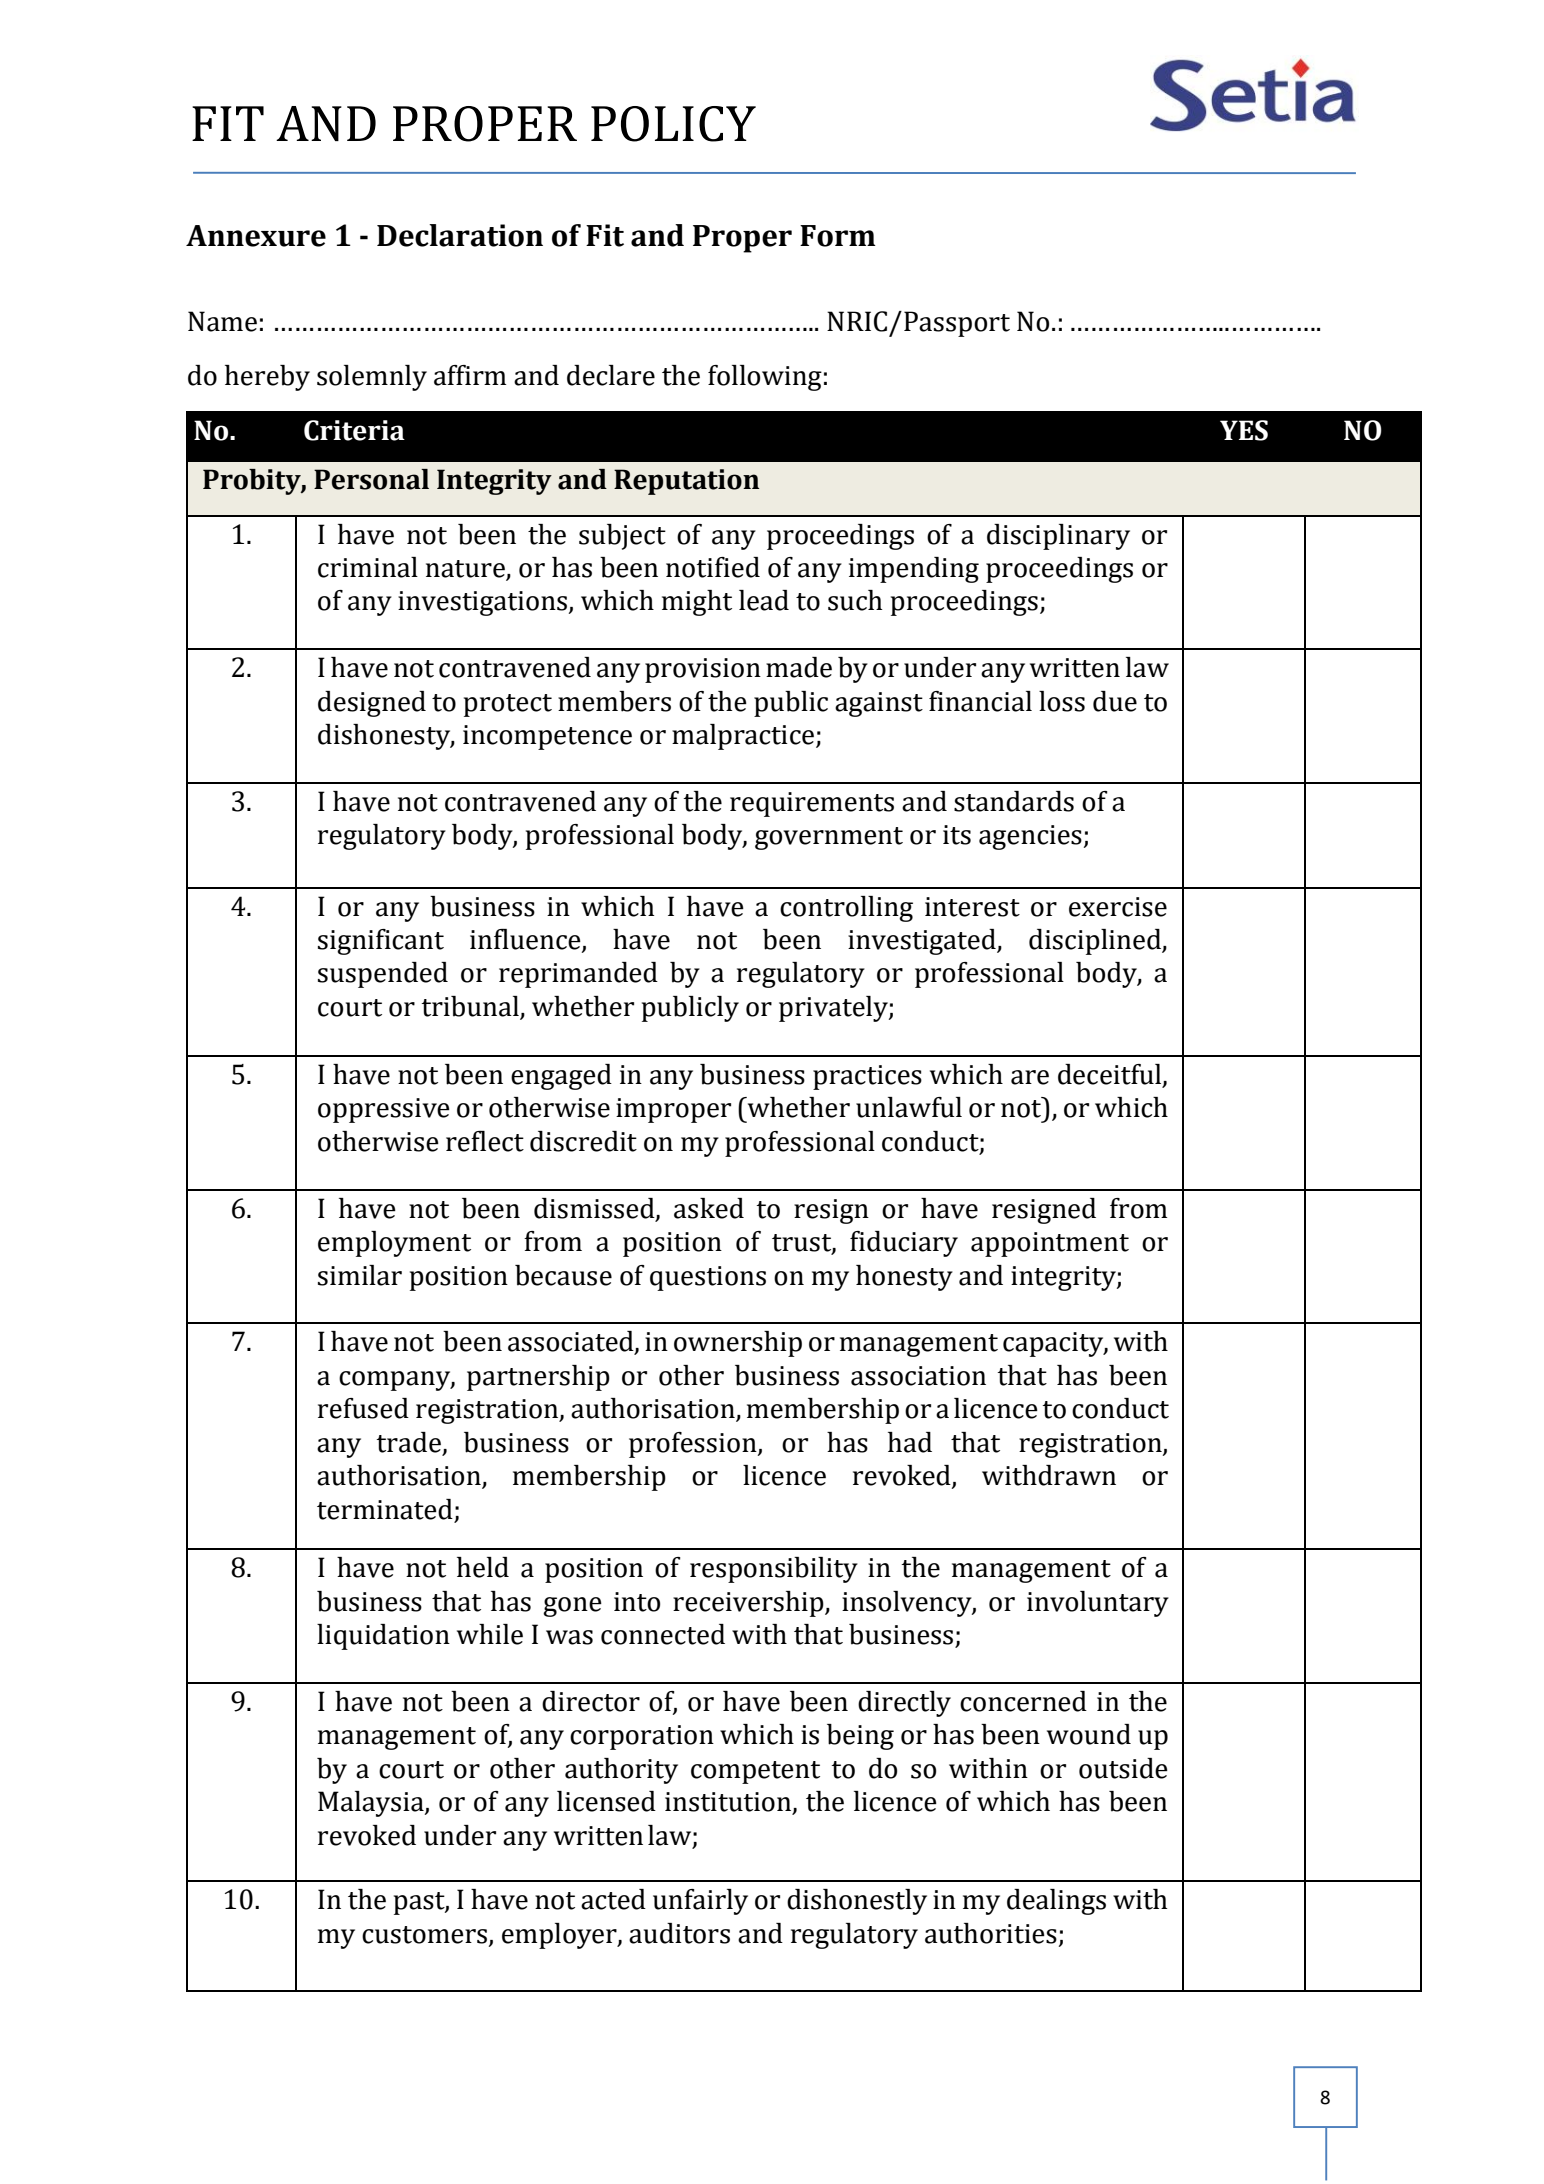  I want to click on POLICY, so click(673, 124).
